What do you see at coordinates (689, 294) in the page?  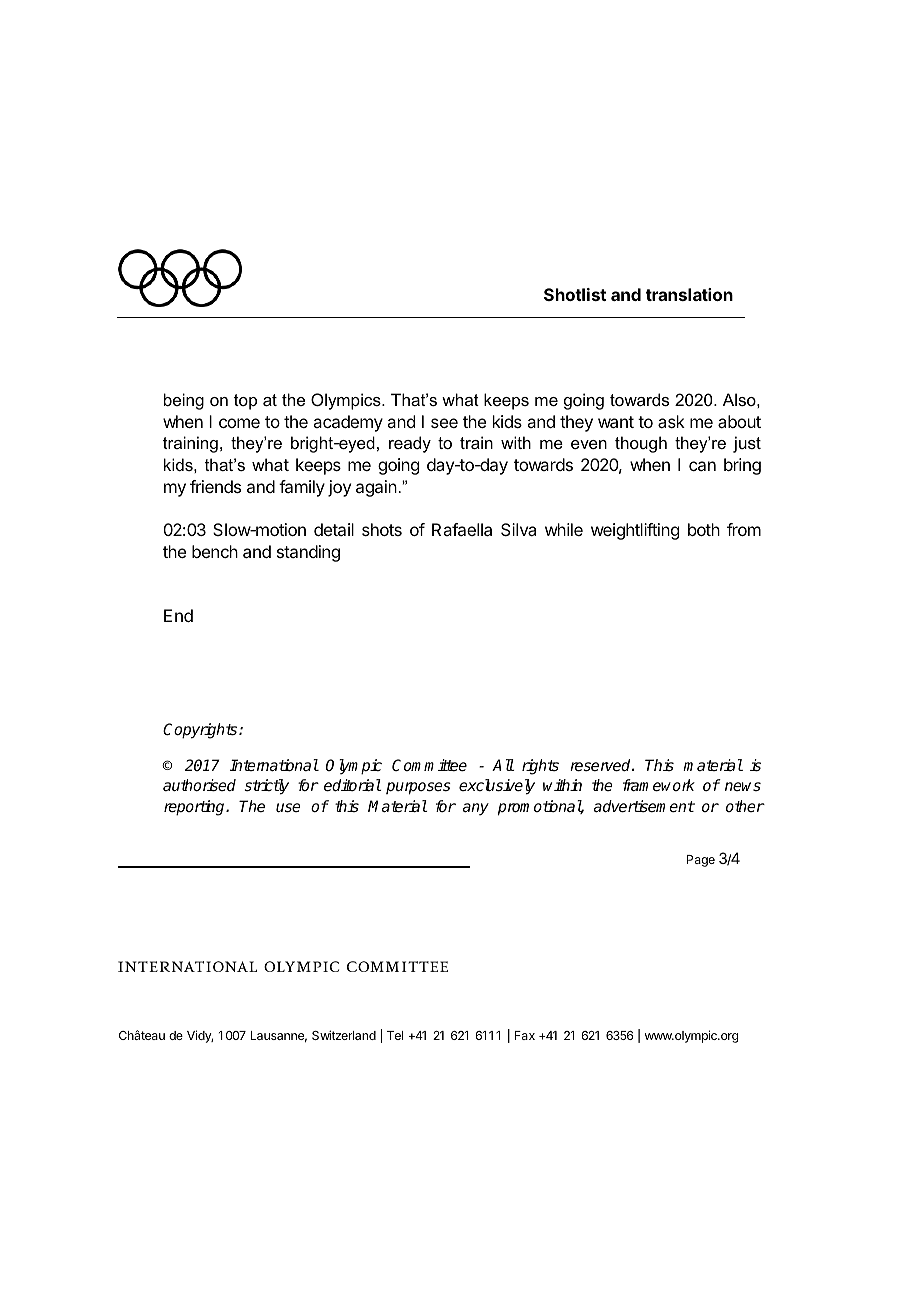 I see `translation` at bounding box center [689, 294].
